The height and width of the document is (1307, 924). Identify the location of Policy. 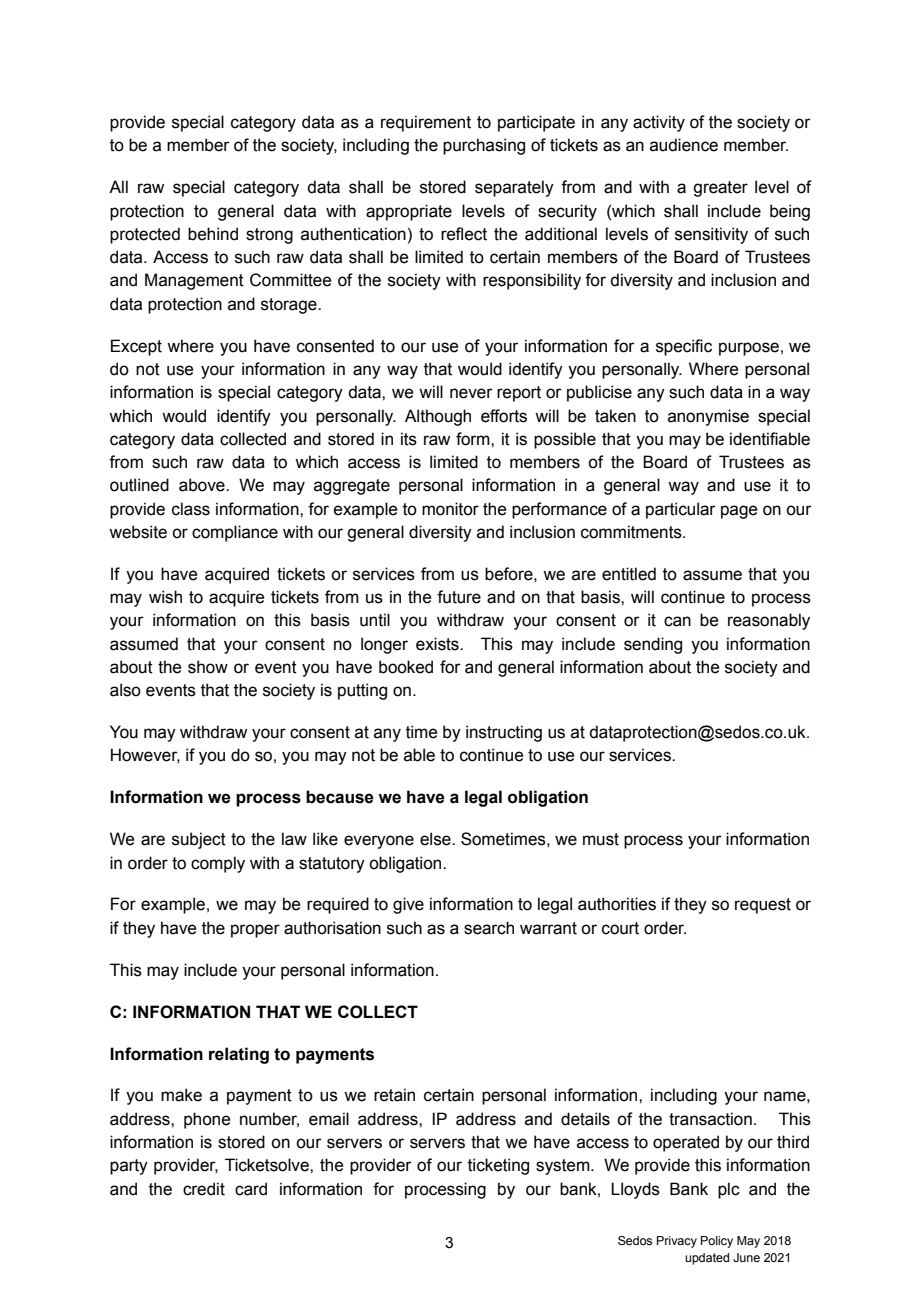
(717, 1242).
